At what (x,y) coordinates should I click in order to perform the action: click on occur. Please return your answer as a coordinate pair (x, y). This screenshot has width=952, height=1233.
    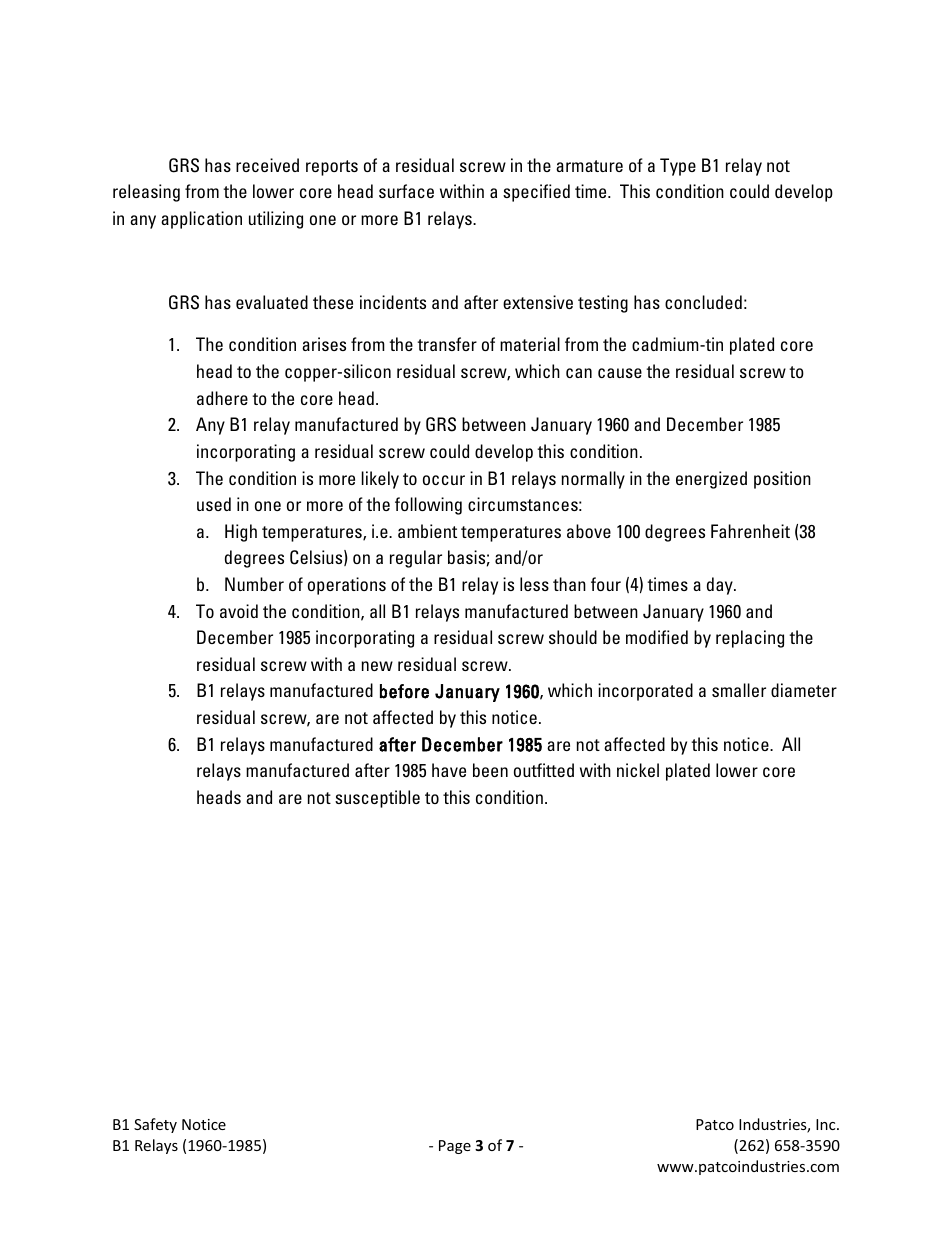
    Looking at the image, I should click on (444, 480).
